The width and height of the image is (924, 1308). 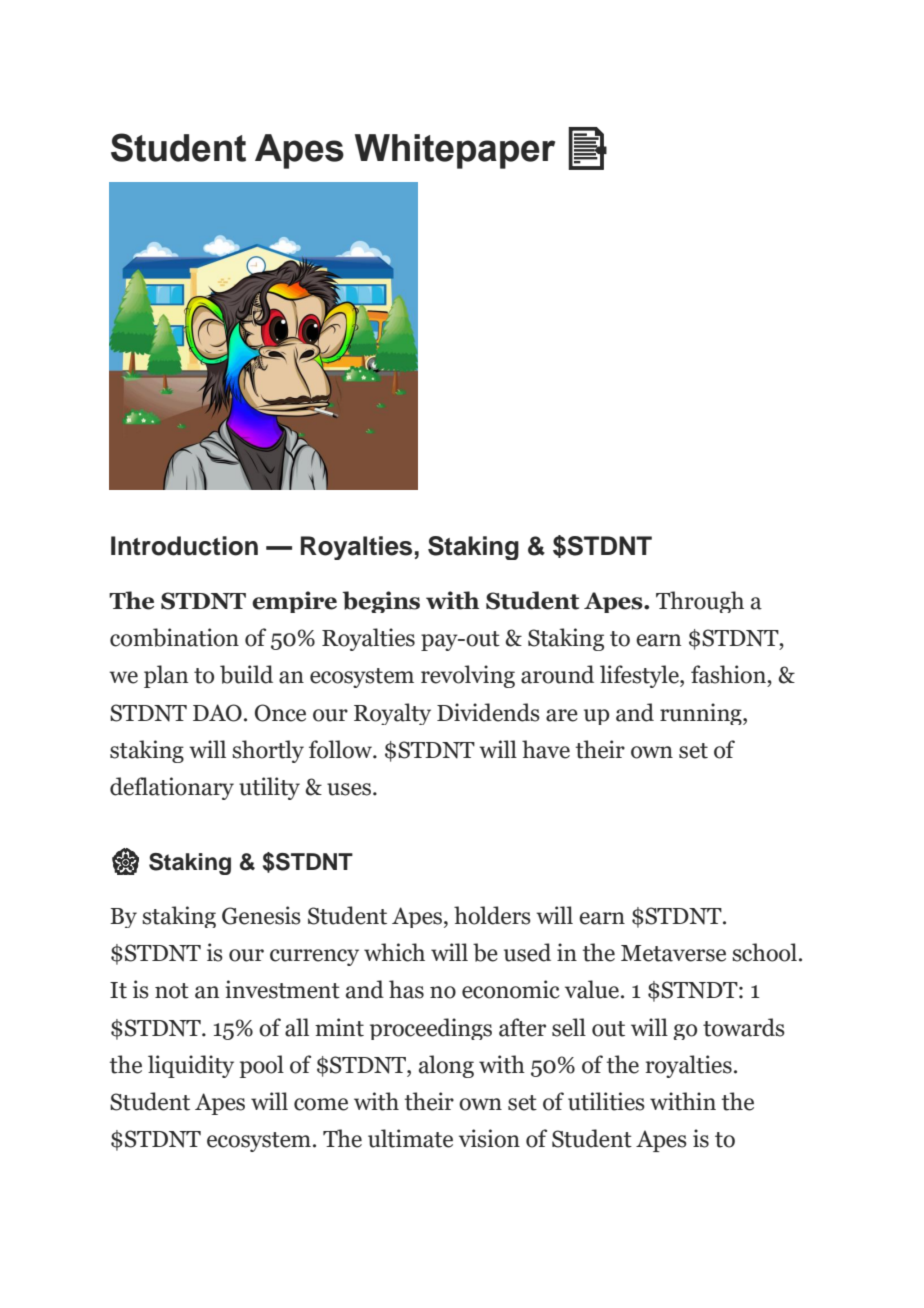 What do you see at coordinates (700, 602) in the image?
I see `Through` at bounding box center [700, 602].
